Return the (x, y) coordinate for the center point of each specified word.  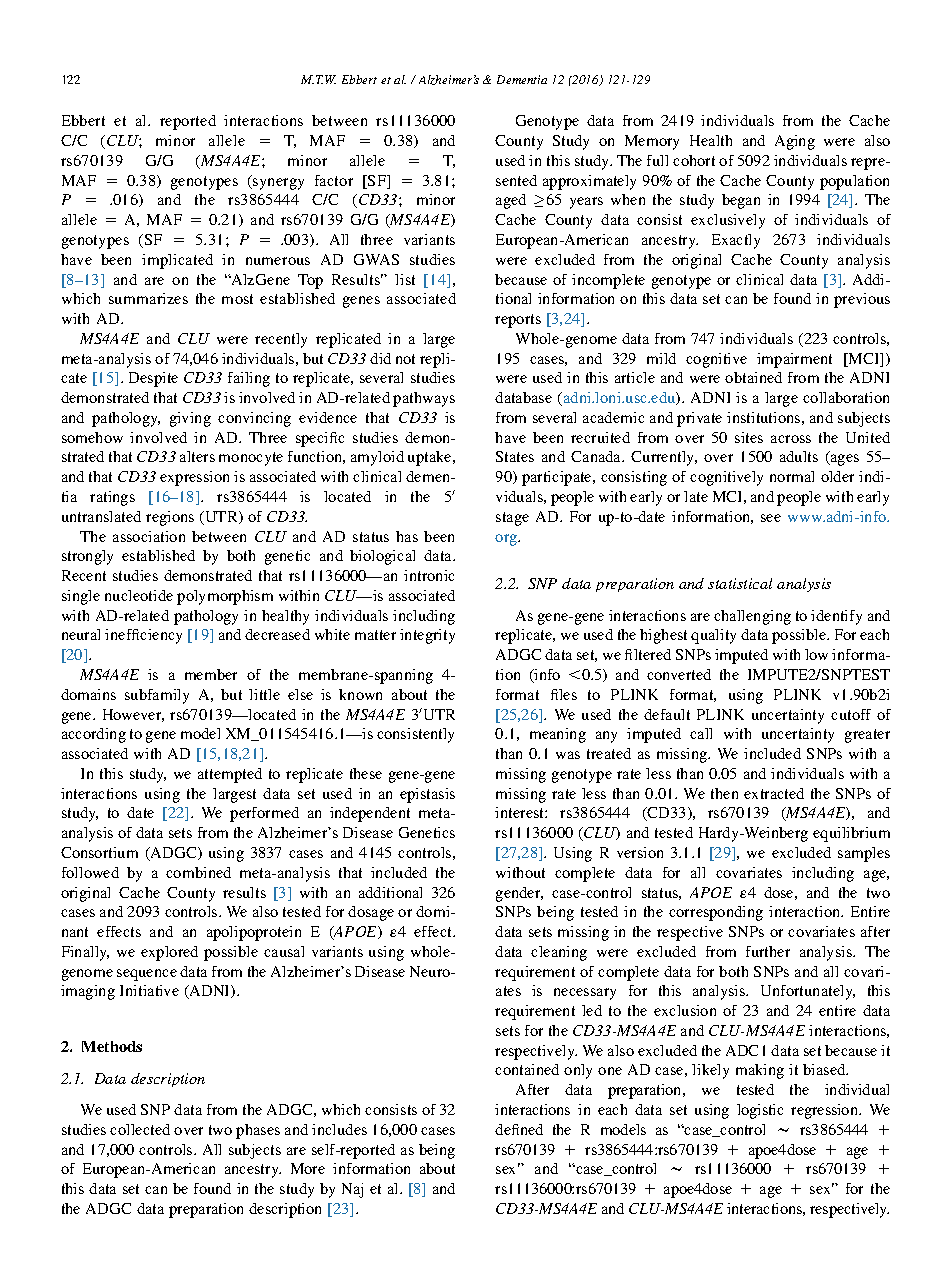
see (771, 518)
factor (334, 180)
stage (512, 519)
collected (140, 1129)
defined (519, 1129)
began (741, 201)
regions (170, 518)
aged (511, 201)
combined (198, 872)
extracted (774, 793)
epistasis (427, 795)
